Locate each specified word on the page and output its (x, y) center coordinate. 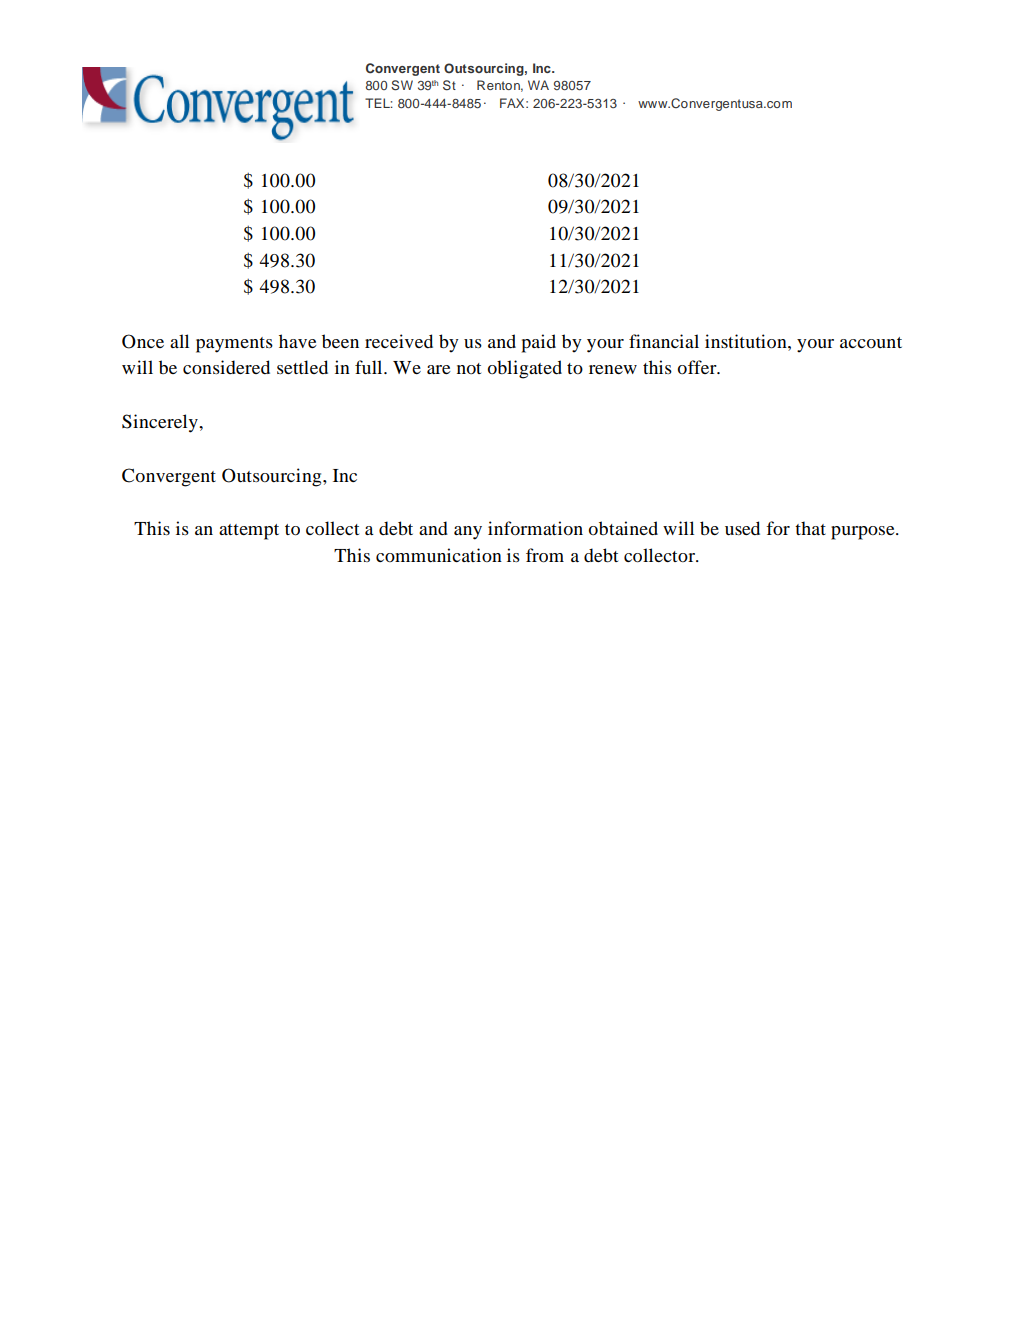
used (742, 528)
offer (698, 367)
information (535, 528)
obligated (525, 369)
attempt (249, 532)
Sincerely (161, 423)
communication (439, 555)
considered (226, 367)
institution (747, 341)
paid (539, 343)
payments (234, 345)
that (810, 528)
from (545, 555)
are (439, 369)
